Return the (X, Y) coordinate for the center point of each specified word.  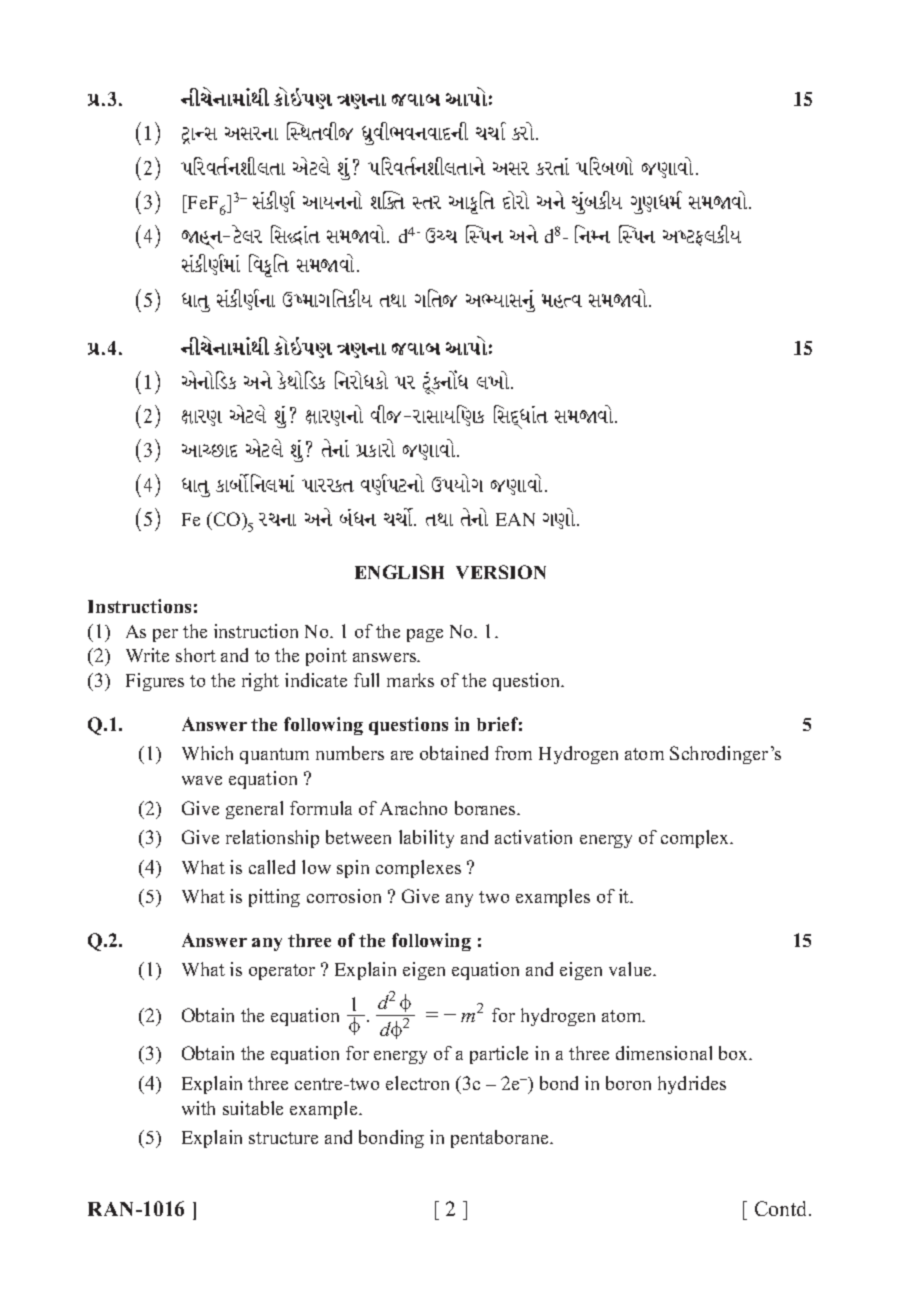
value (631, 969)
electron (417, 1083)
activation (533, 837)
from (513, 753)
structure (283, 1138)
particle (499, 1055)
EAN (515, 519)
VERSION (501, 572)
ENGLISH (399, 572)
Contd (782, 1208)
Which (207, 753)
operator (282, 972)
